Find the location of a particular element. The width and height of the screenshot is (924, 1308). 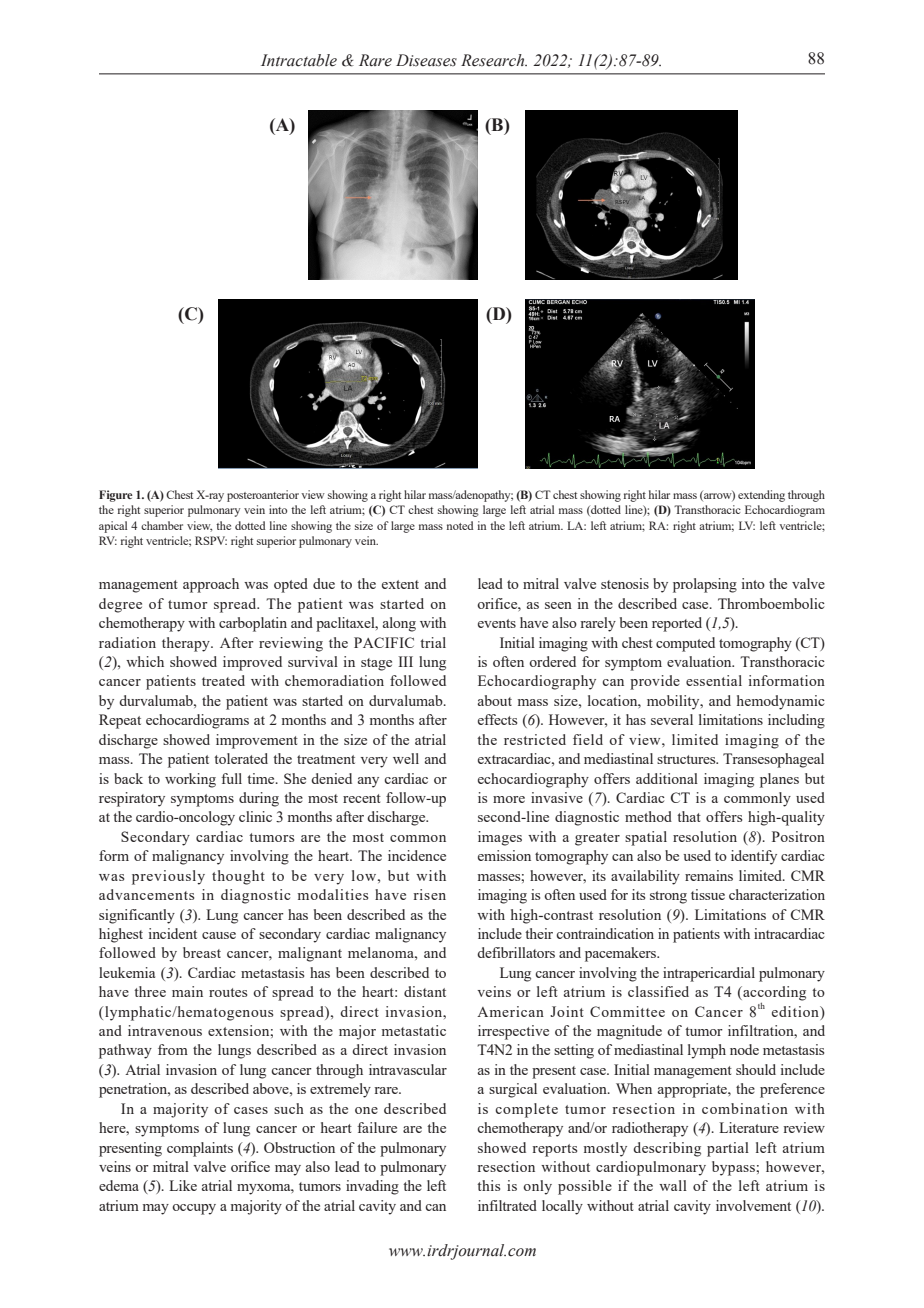

Figure is located at coordinates (116, 496).
